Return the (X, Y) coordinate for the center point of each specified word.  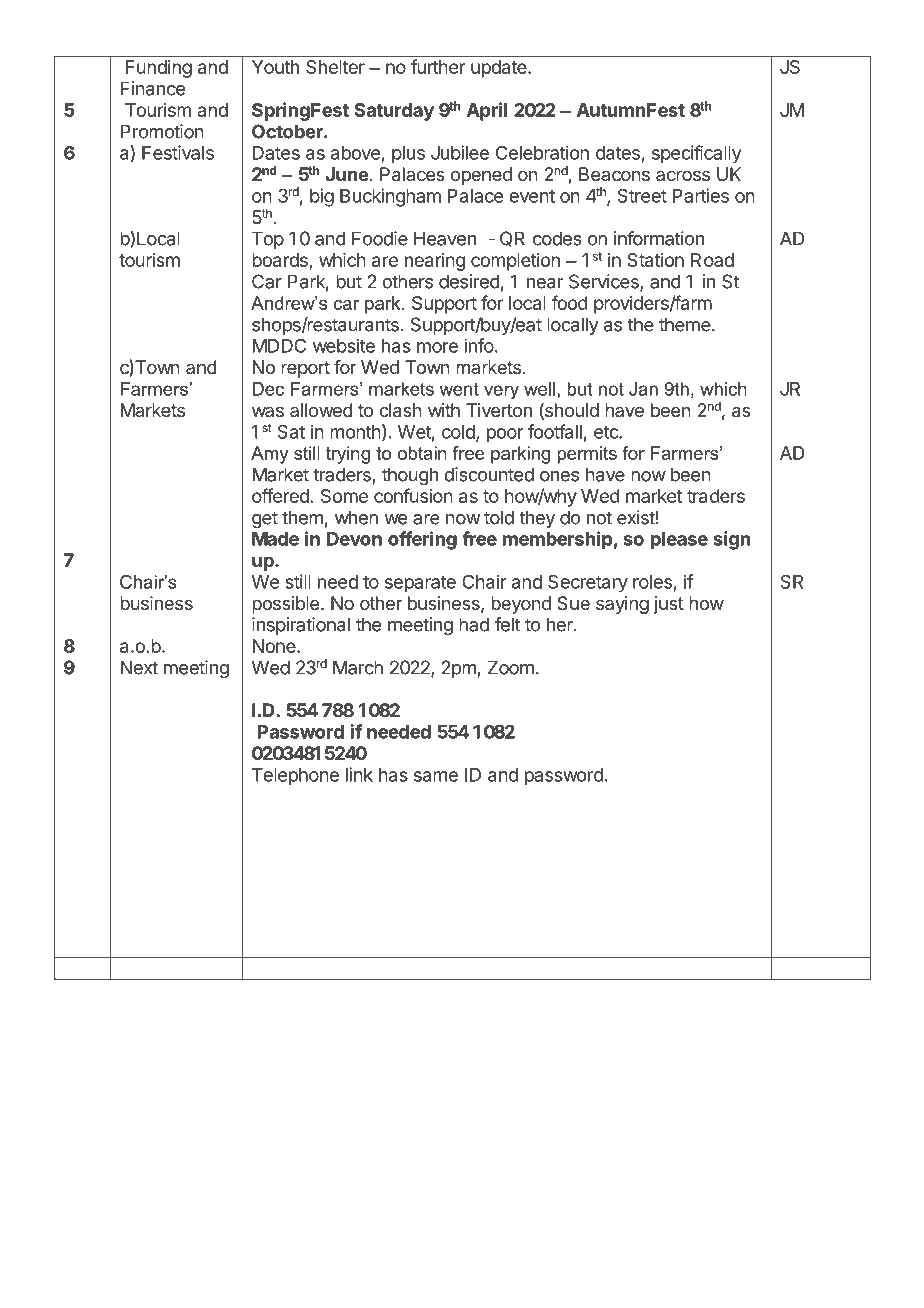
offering (422, 540)
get (265, 520)
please (679, 541)
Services (605, 282)
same (436, 776)
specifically (696, 154)
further (438, 66)
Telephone (295, 777)
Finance (153, 88)
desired (469, 281)
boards (281, 261)
